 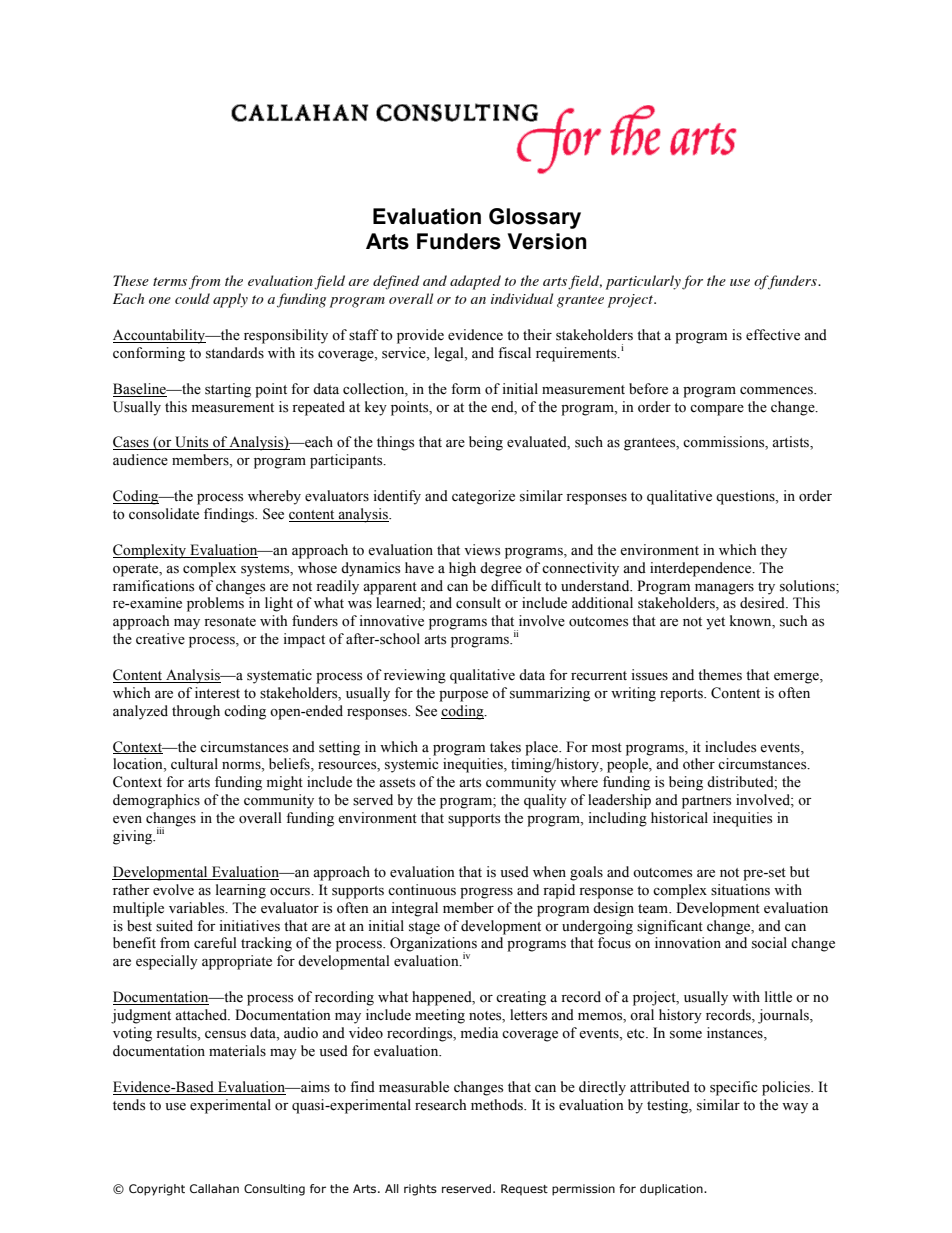 What do you see at coordinates (715, 623) in the screenshot?
I see `yet` at bounding box center [715, 623].
